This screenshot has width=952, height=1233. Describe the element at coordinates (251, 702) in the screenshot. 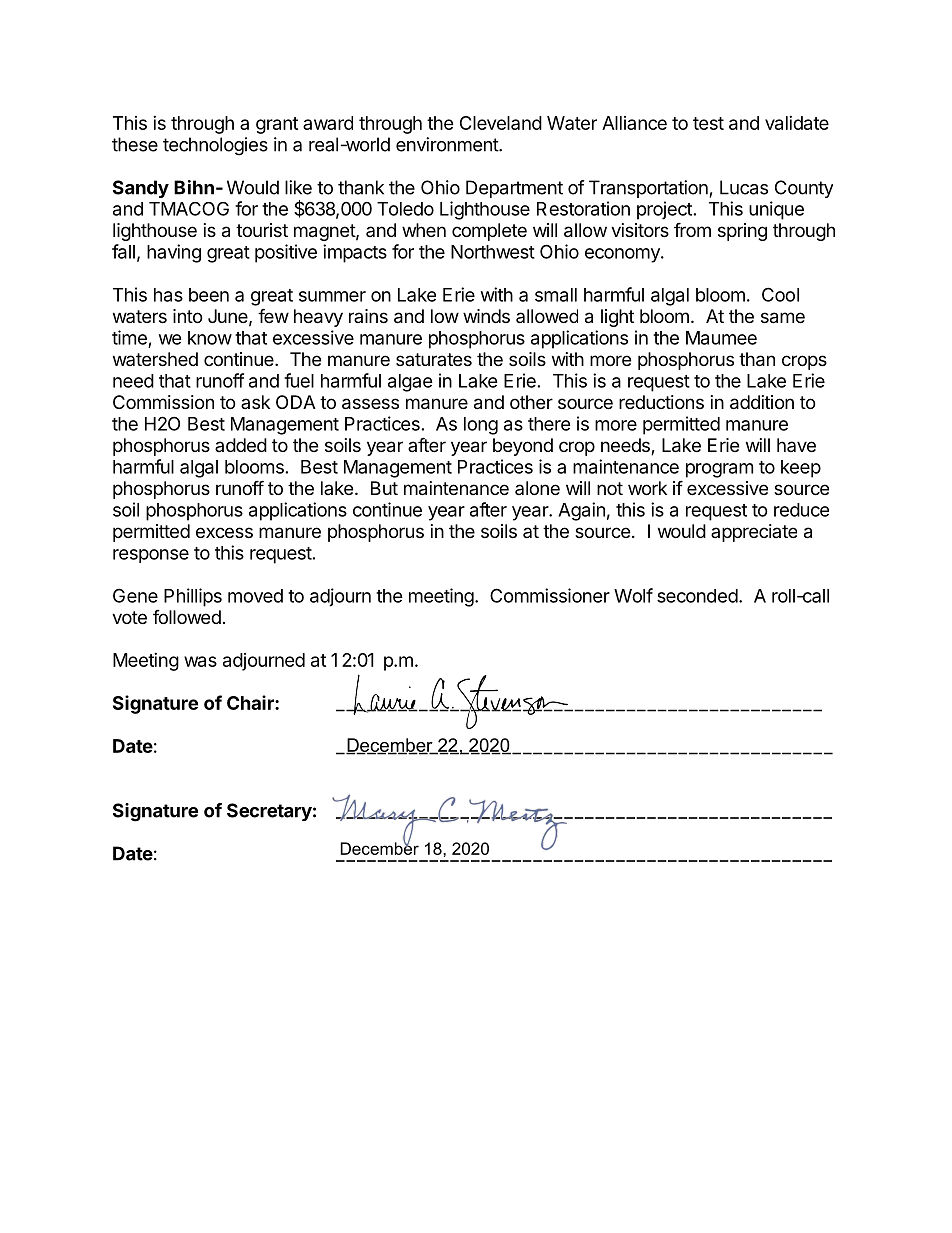

I see `Chair` at that location.
